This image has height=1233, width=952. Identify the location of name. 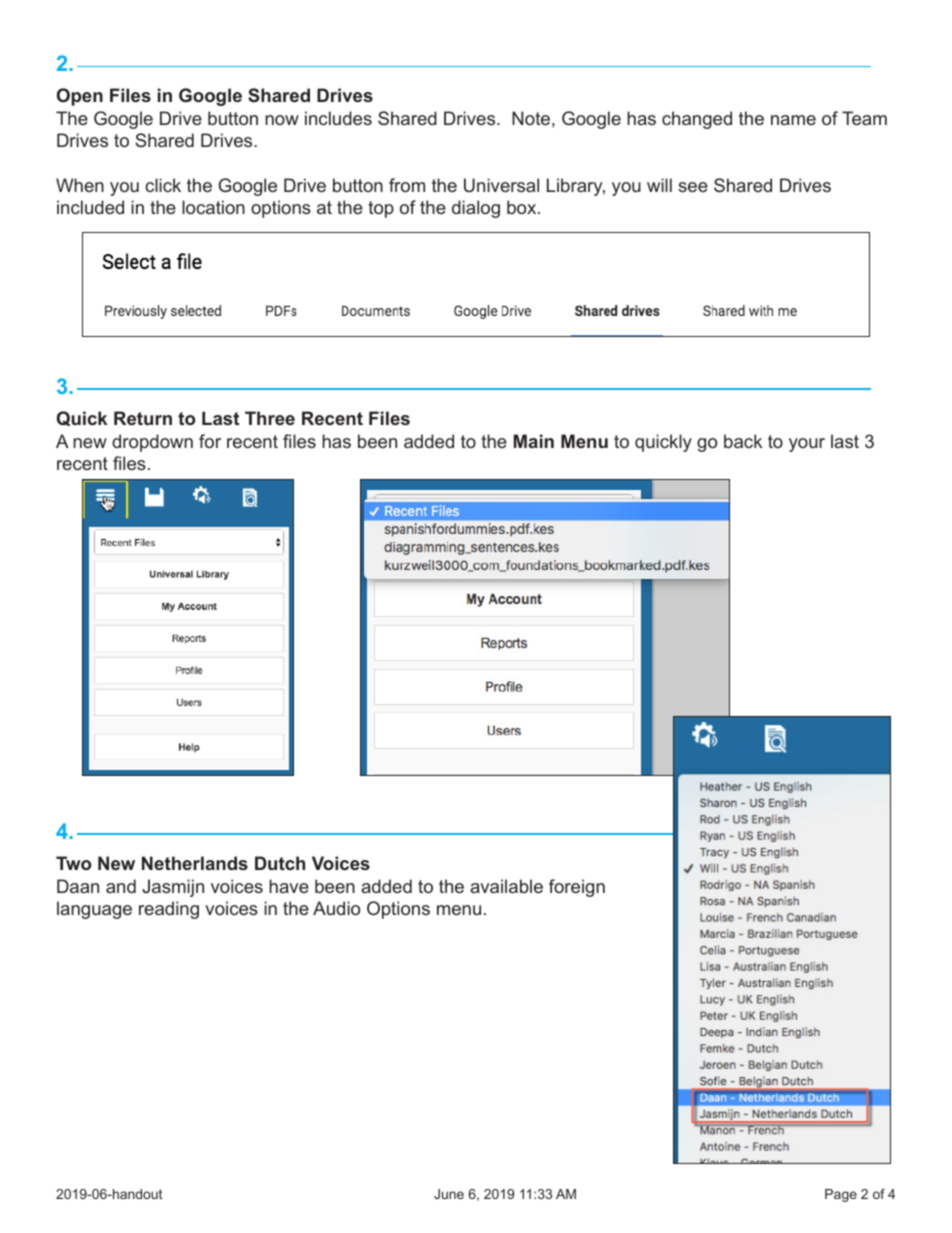
(793, 120).
